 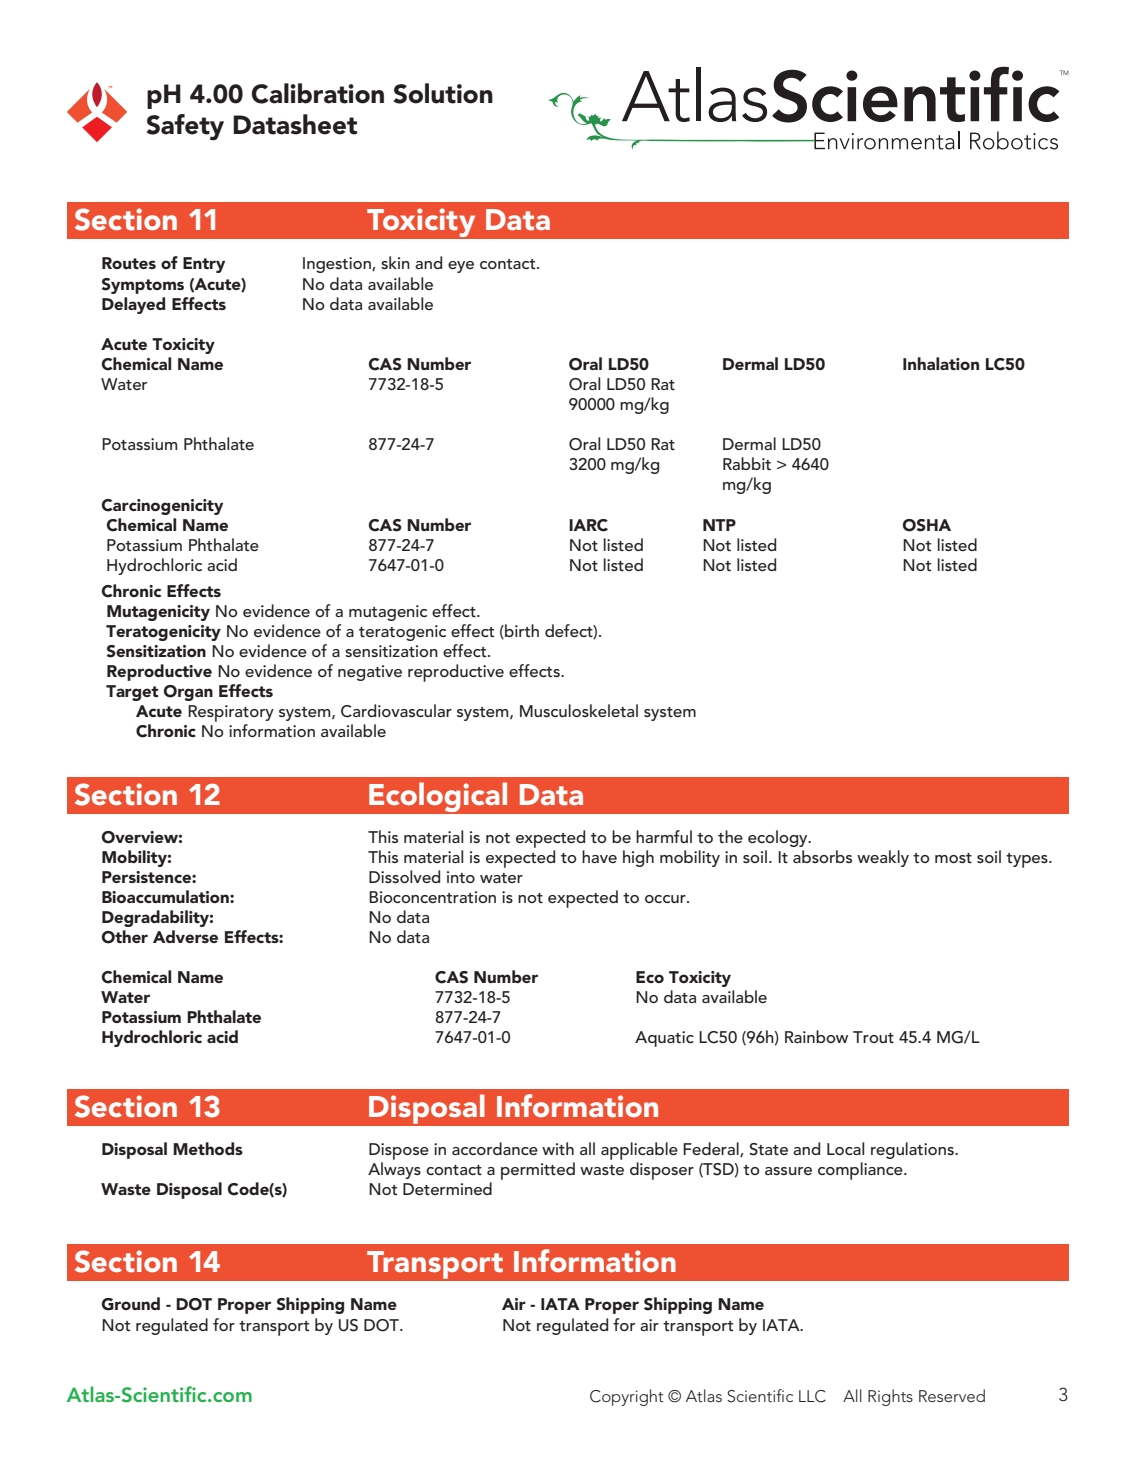 I want to click on birth, so click(x=521, y=631).
